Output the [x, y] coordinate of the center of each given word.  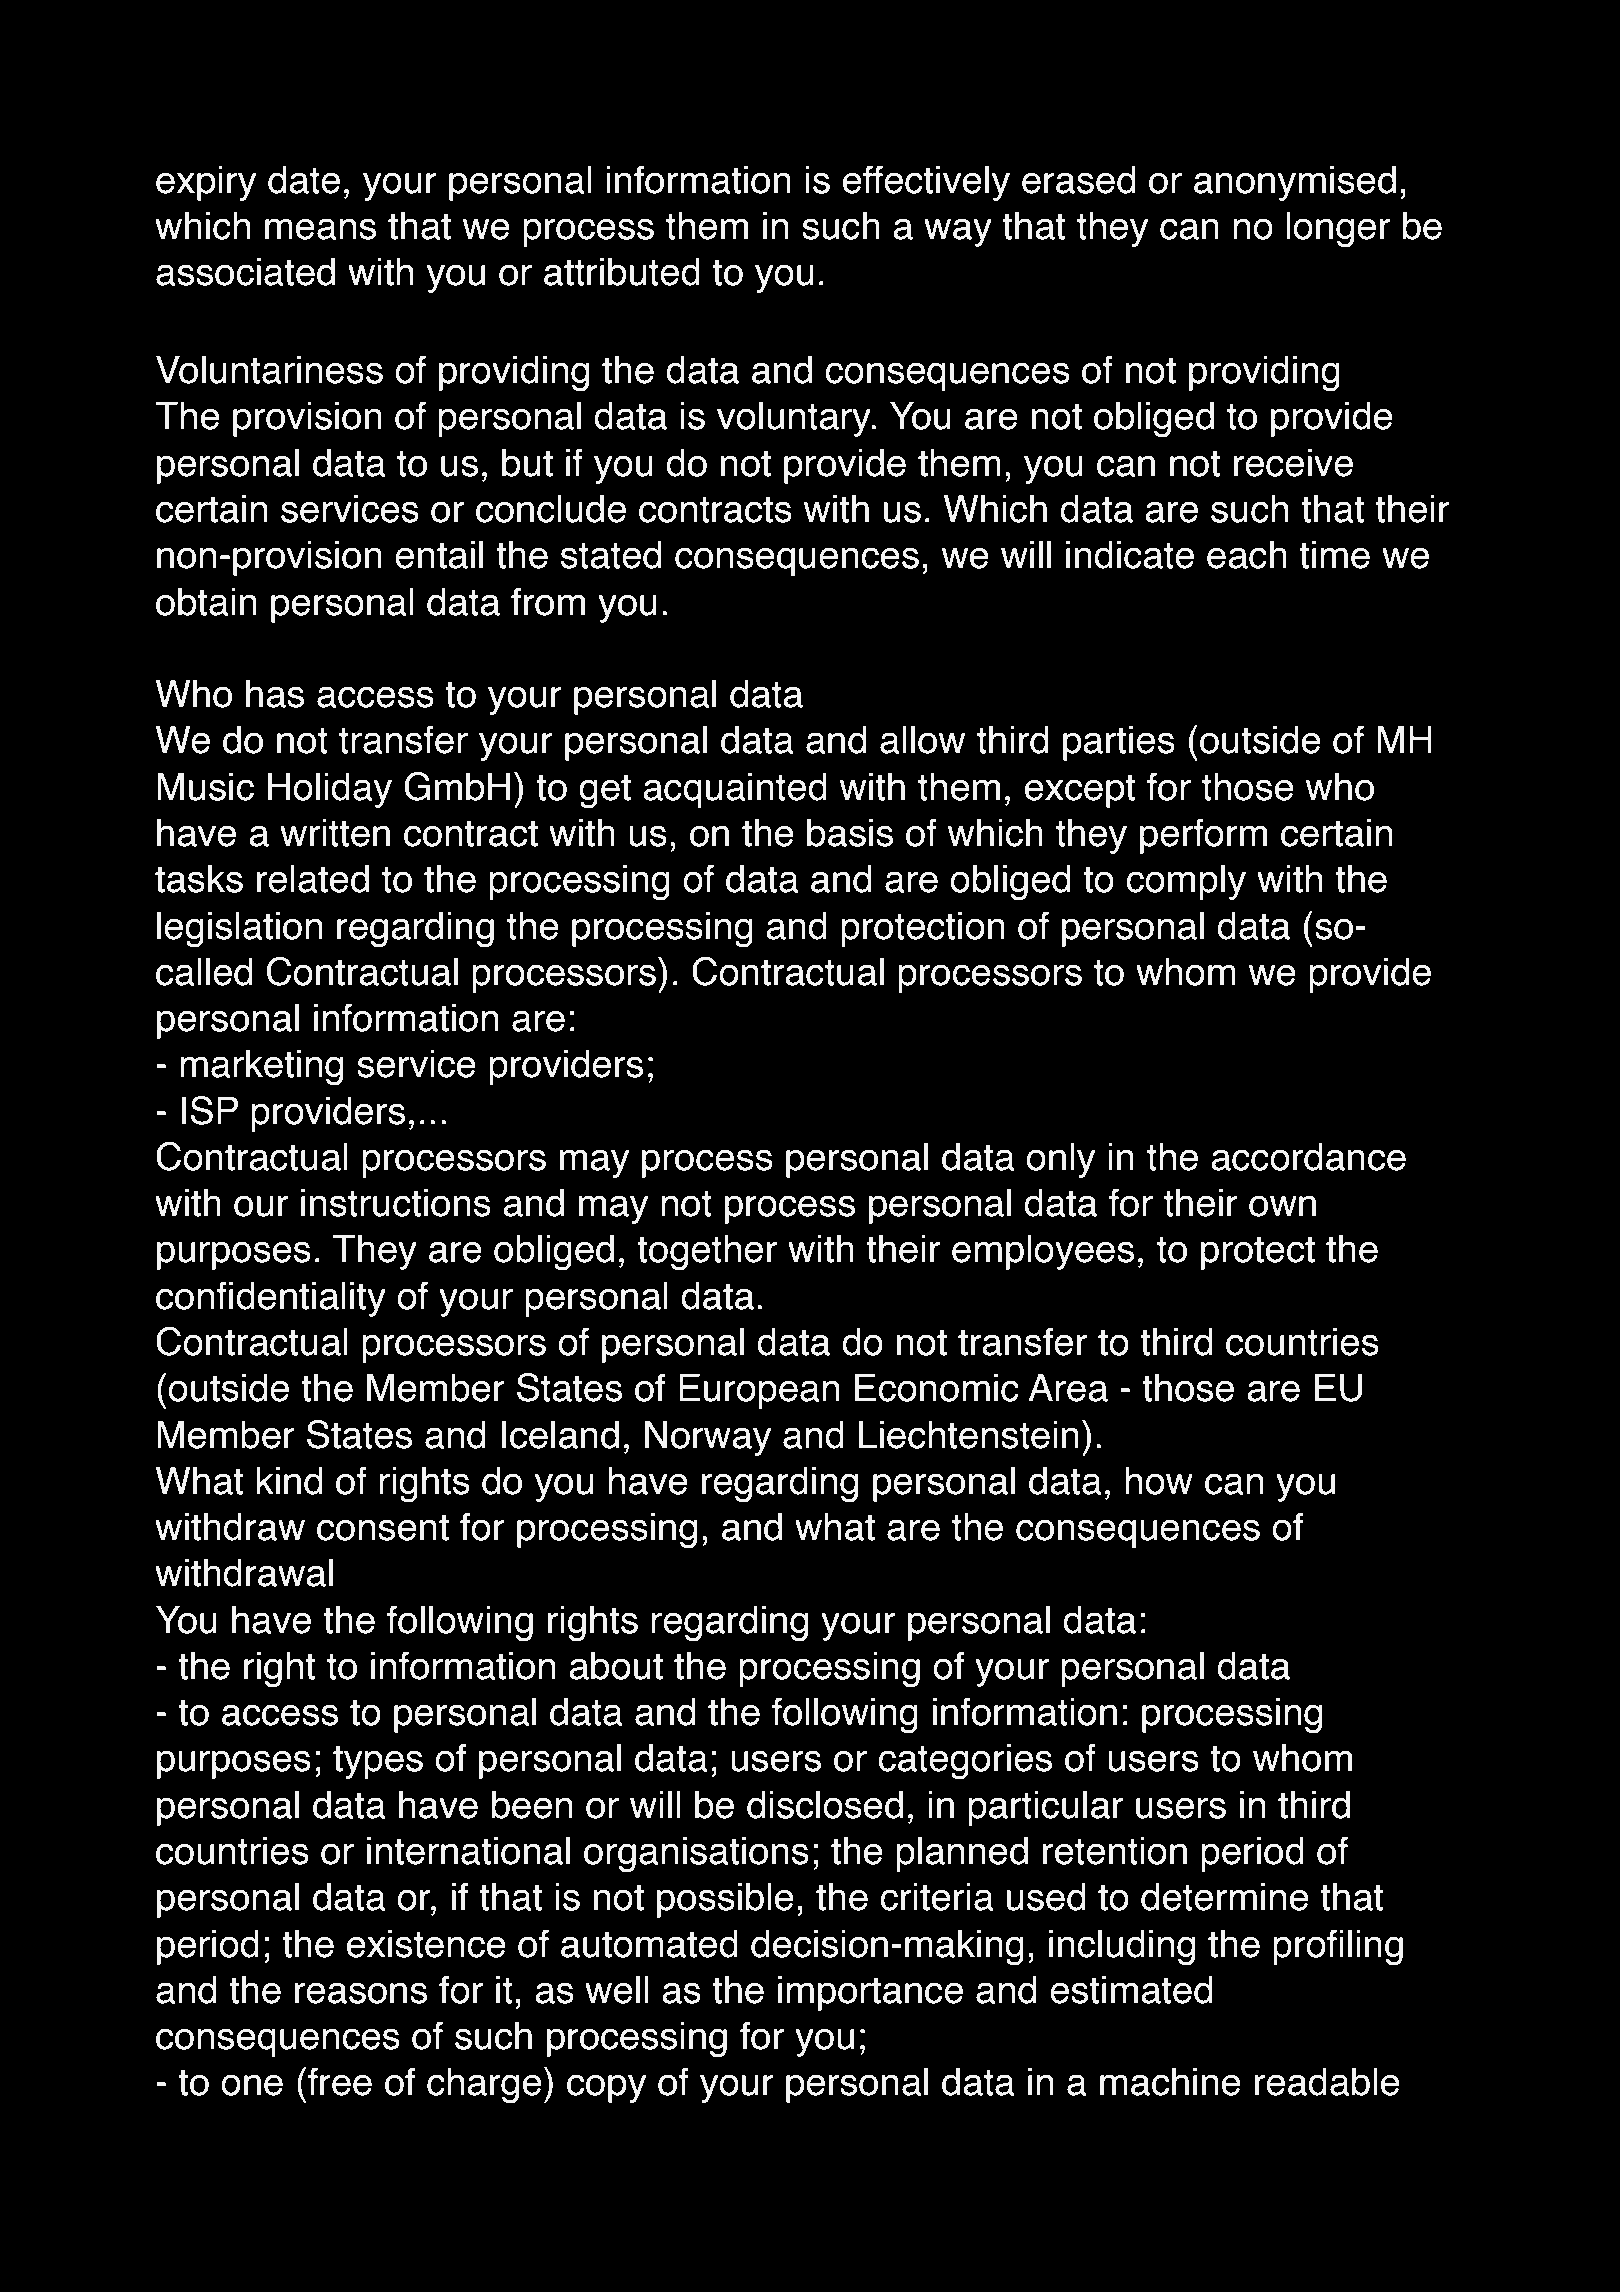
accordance [1308, 1156]
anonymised [1295, 183]
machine [1170, 2081]
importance [870, 1993]
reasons [361, 1993]
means [320, 229]
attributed [622, 271]
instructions [396, 1202]
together [707, 1252]
